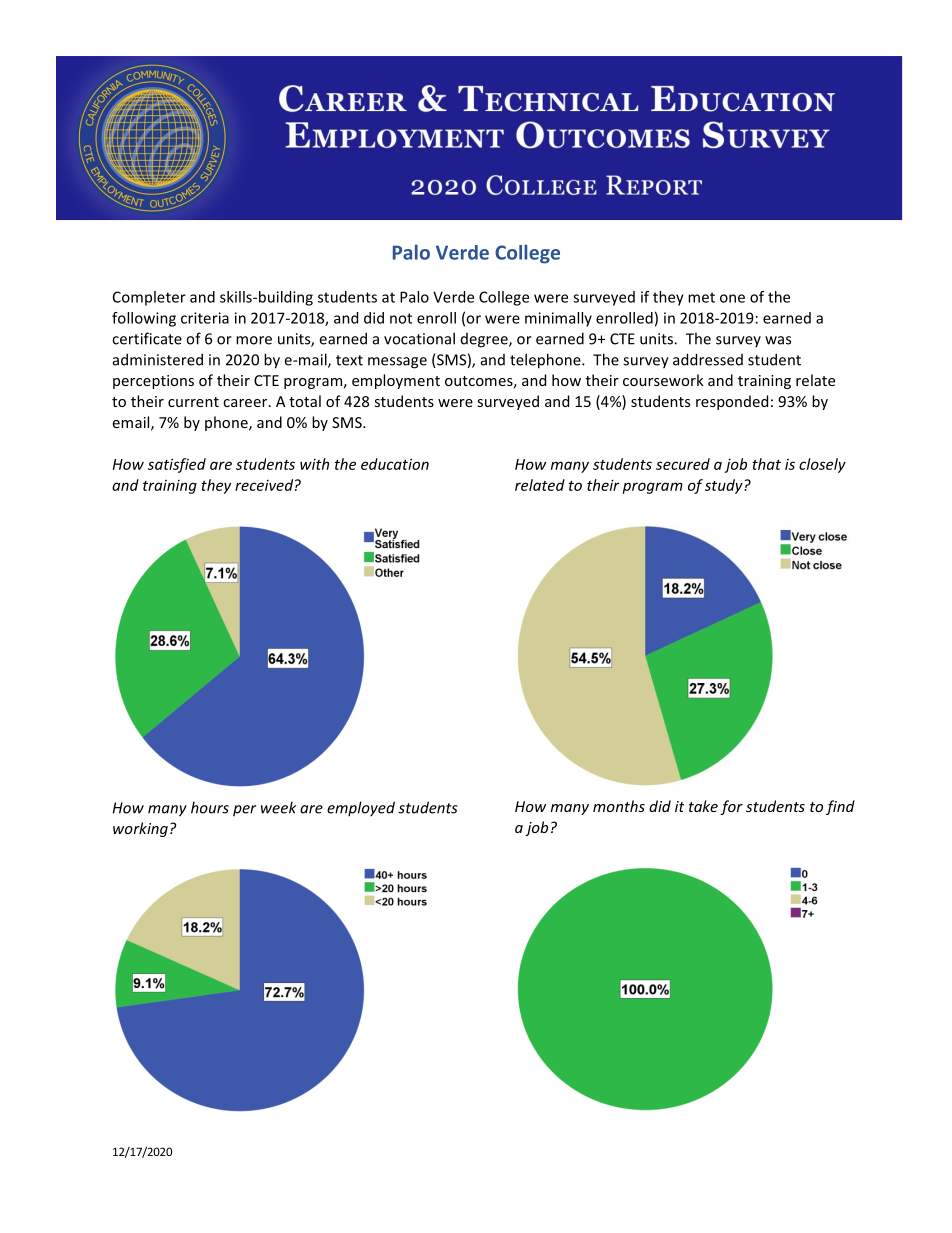 This document has height=1233, width=952. I want to click on for, so click(731, 807).
